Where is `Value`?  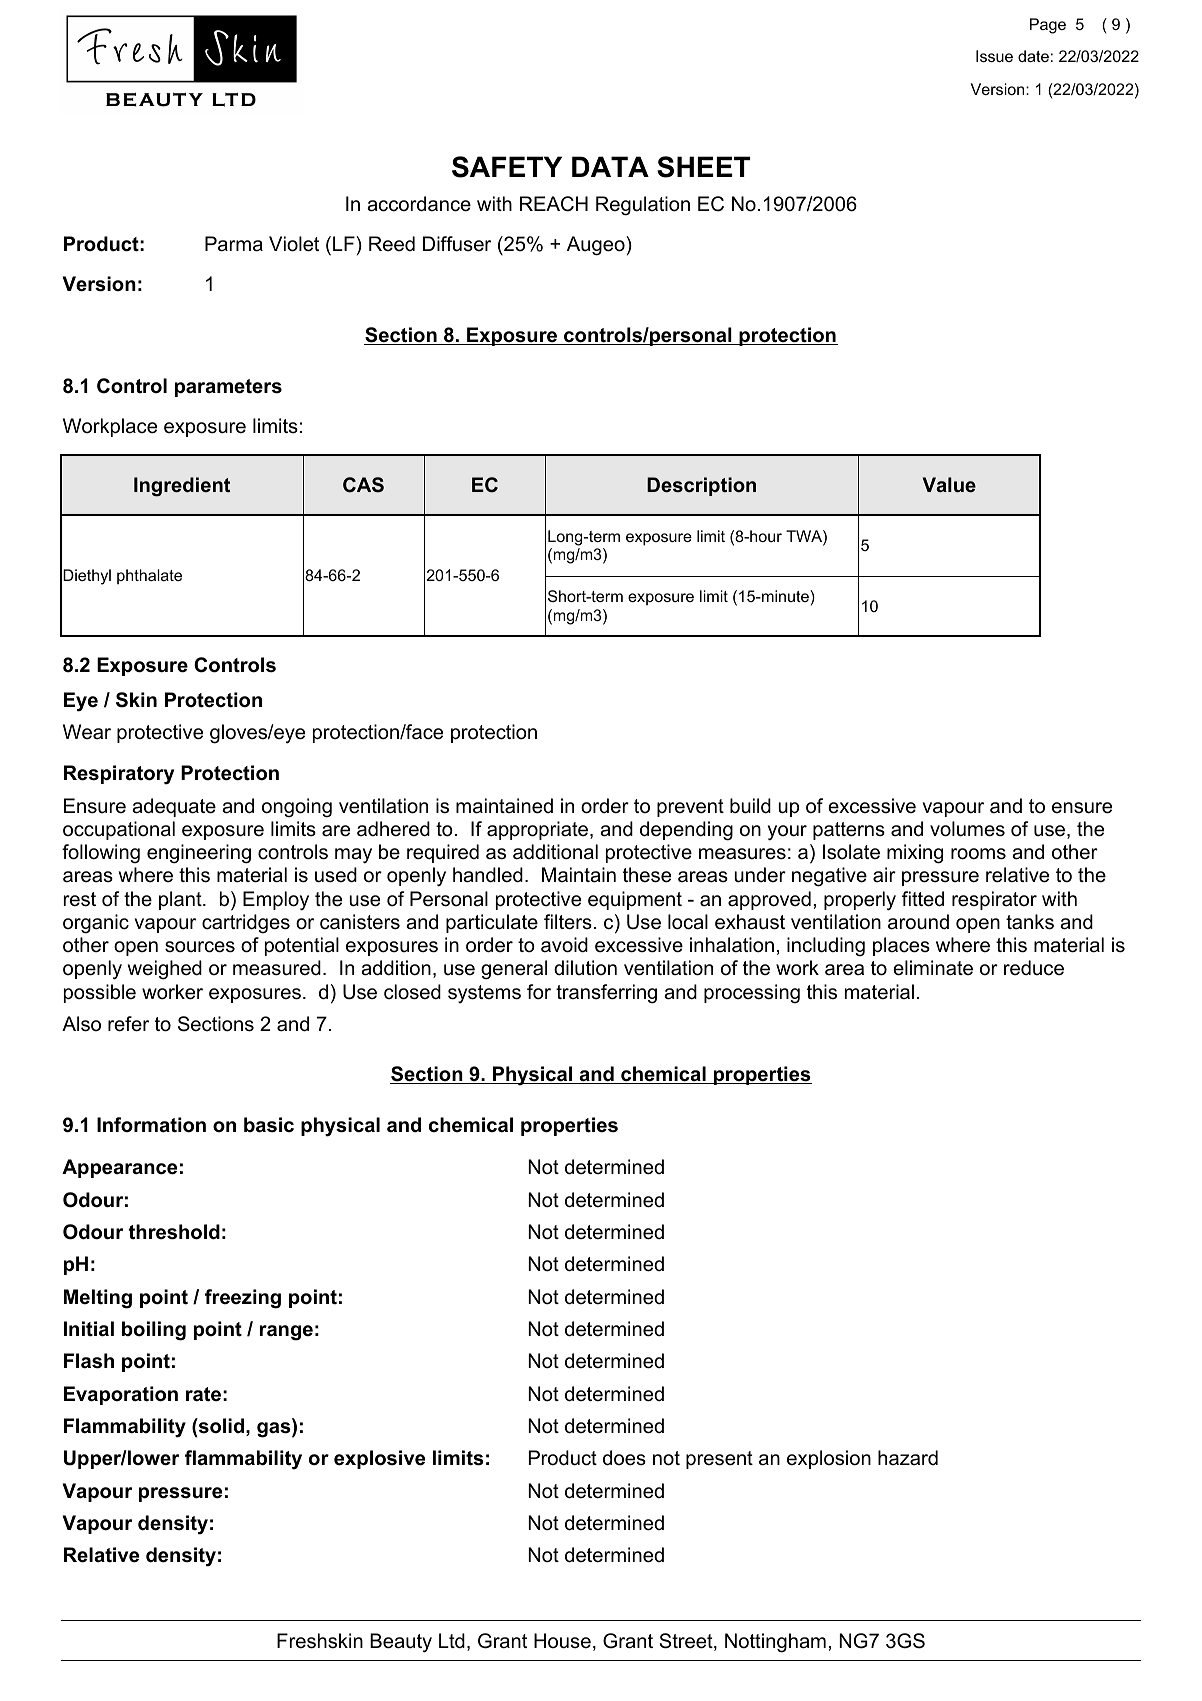
Value is located at coordinates (949, 484).
